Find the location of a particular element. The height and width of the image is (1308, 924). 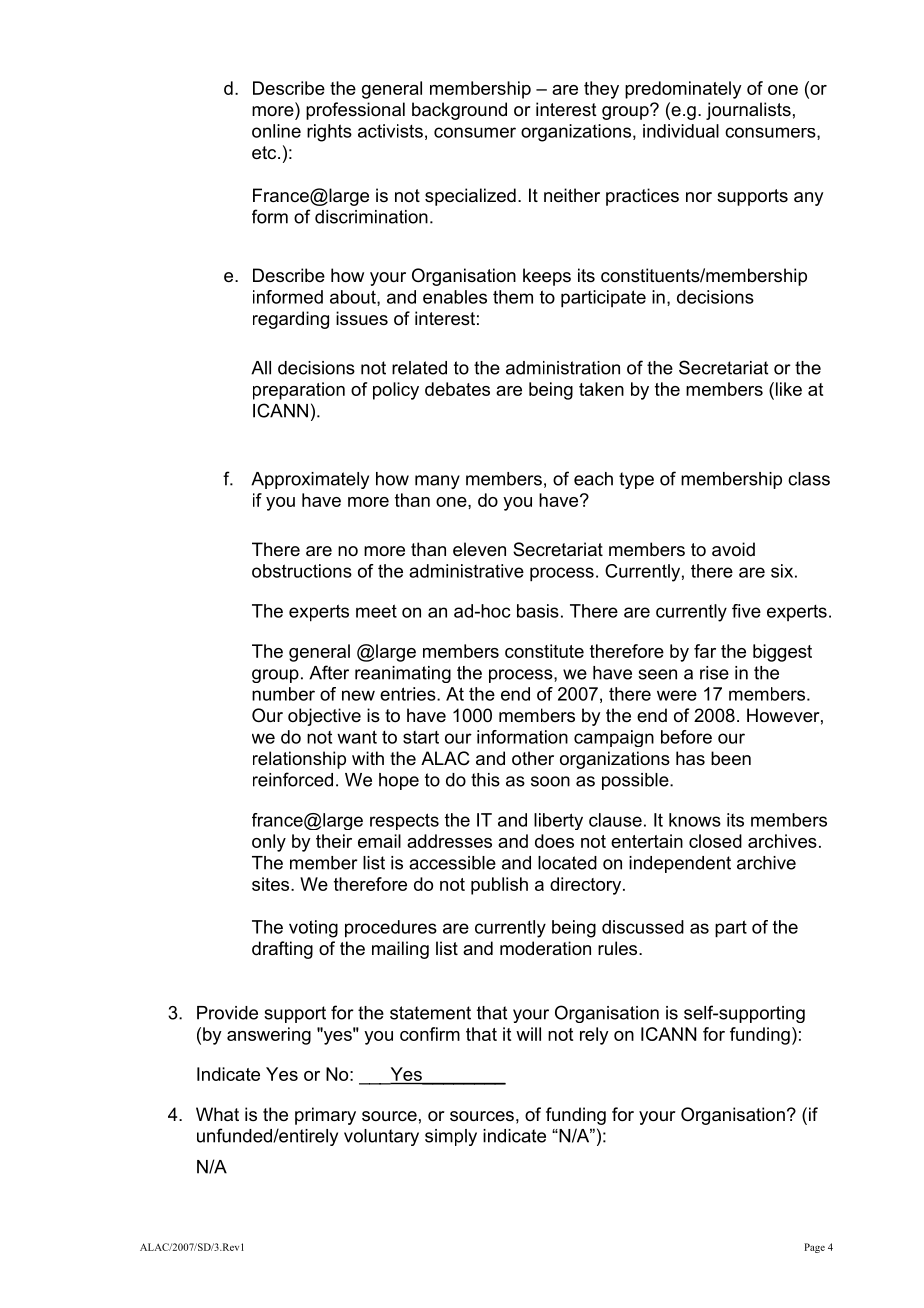

Page is located at coordinates (814, 1248).
